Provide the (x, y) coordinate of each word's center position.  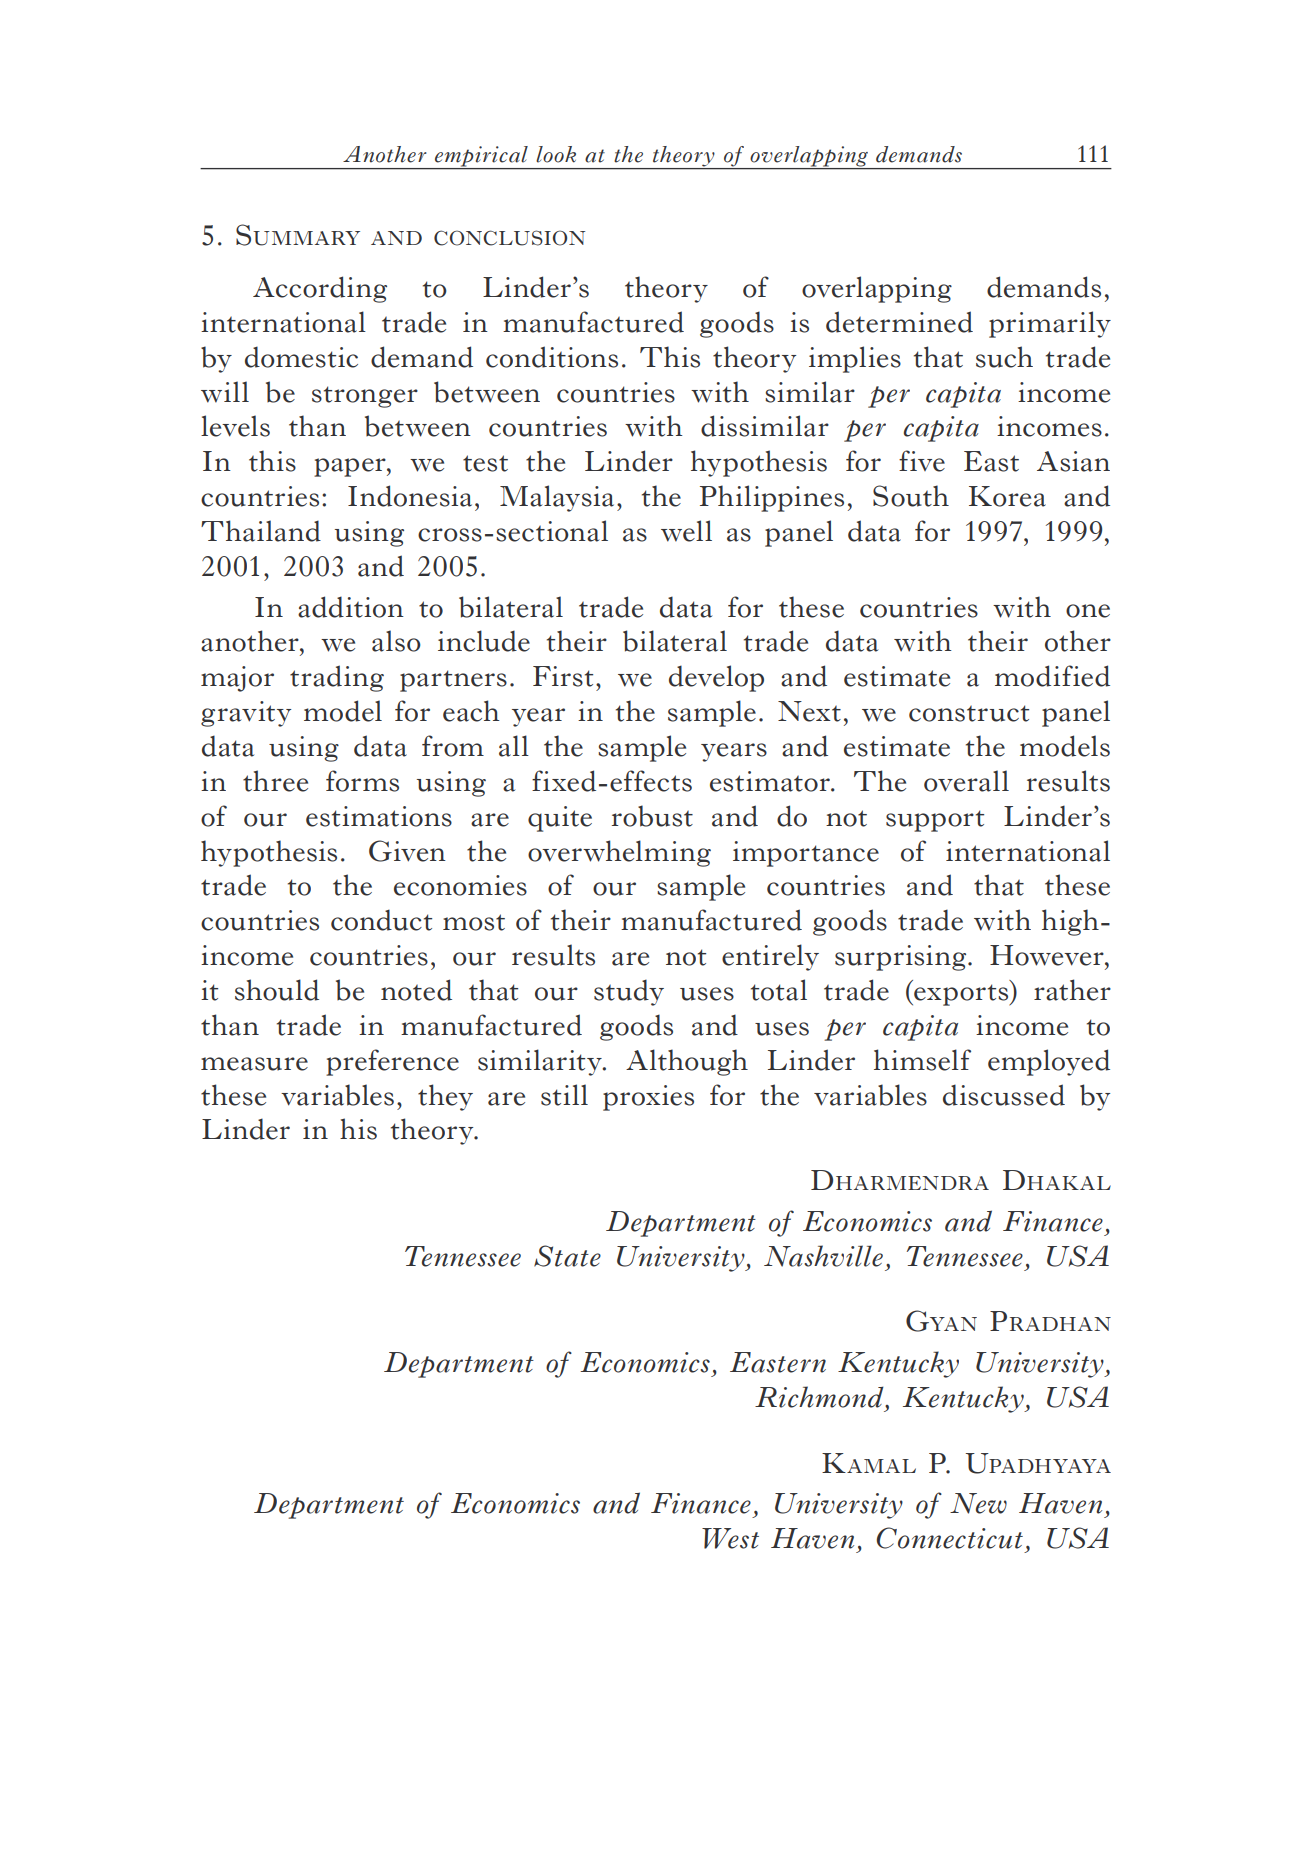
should (277, 990)
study (629, 992)
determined (899, 322)
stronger (365, 397)
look (556, 154)
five (922, 461)
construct (969, 713)
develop (716, 678)
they (445, 1097)
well (686, 531)
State (567, 1256)
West (730, 1538)
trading (337, 678)
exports (961, 995)
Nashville (823, 1256)
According (320, 289)
